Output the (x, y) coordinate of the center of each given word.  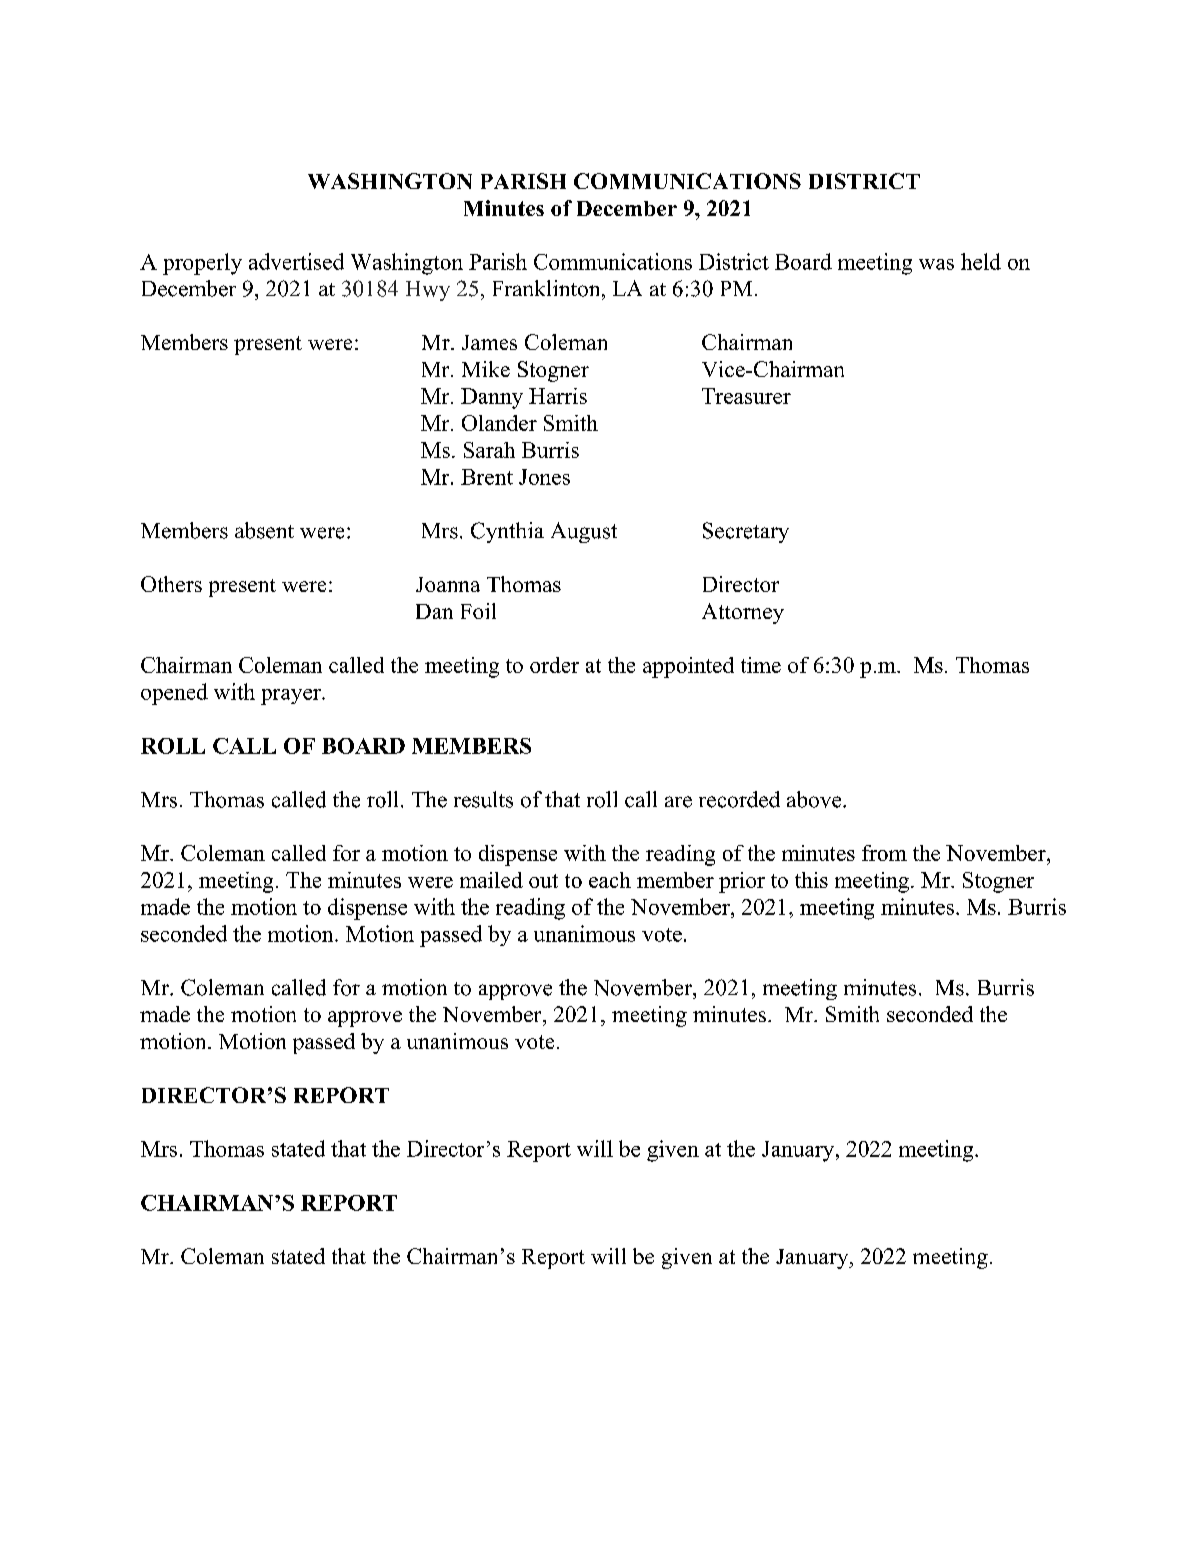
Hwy (428, 291)
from (884, 853)
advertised (296, 261)
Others (171, 584)
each (610, 880)
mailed (491, 880)
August (584, 532)
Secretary (746, 532)
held (981, 261)
